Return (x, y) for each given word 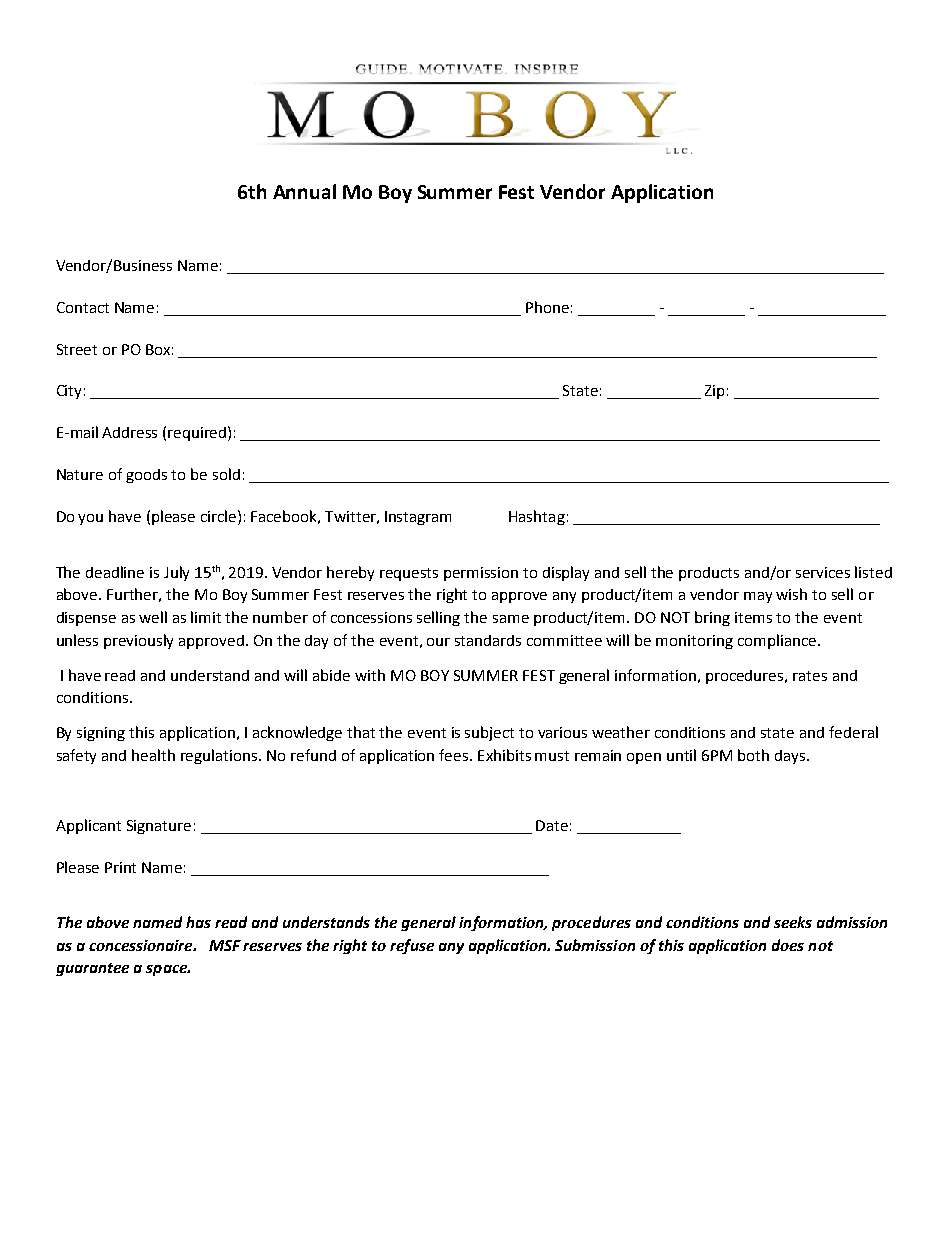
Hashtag (537, 517)
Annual (304, 191)
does (788, 945)
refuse (412, 946)
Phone (547, 307)
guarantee (92, 969)
